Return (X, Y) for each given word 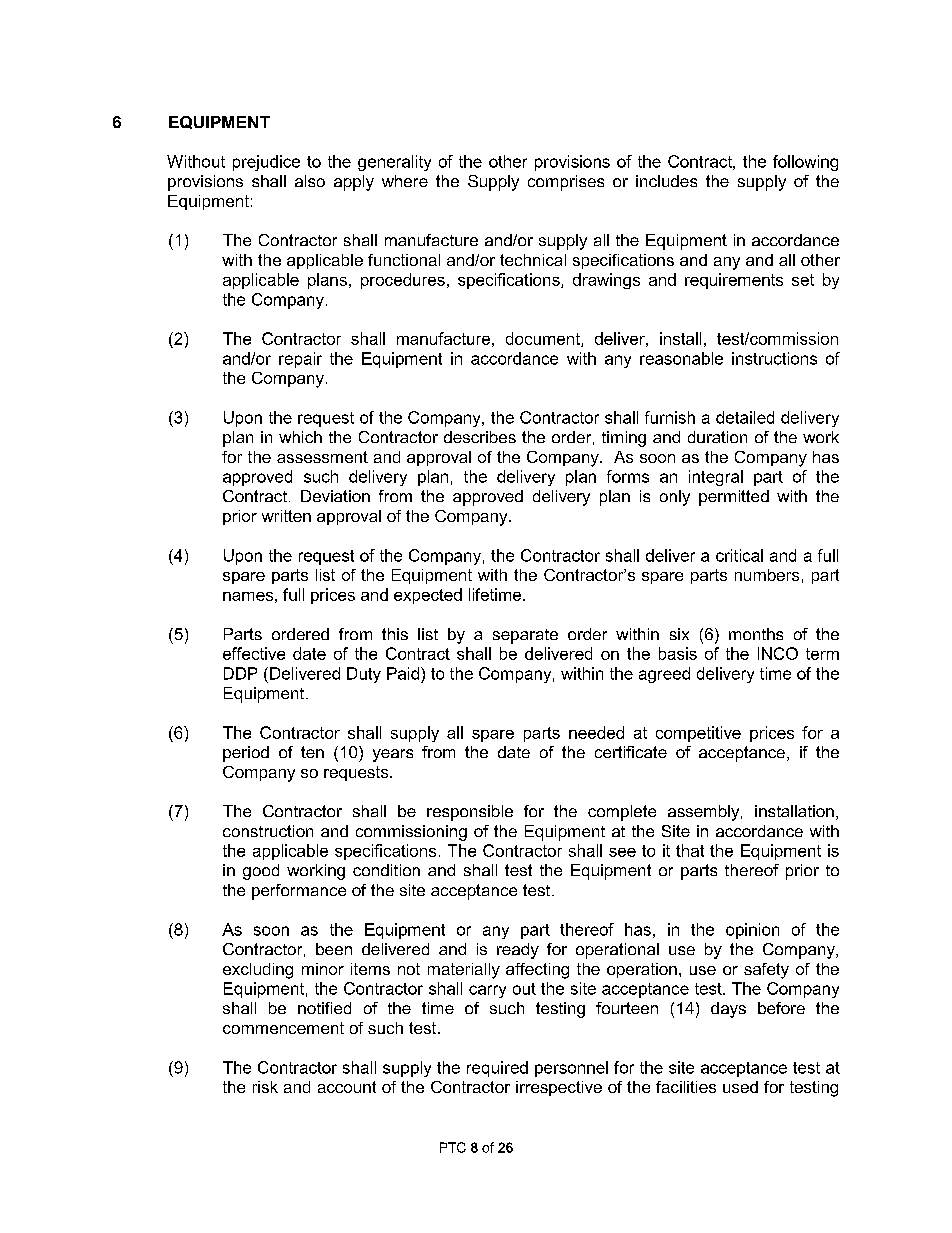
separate (525, 636)
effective (254, 653)
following (805, 163)
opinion (752, 931)
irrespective (559, 1088)
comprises (566, 183)
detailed (745, 417)
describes (480, 437)
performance (299, 892)
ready (518, 951)
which (300, 437)
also (310, 181)
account (347, 1087)
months (756, 634)
